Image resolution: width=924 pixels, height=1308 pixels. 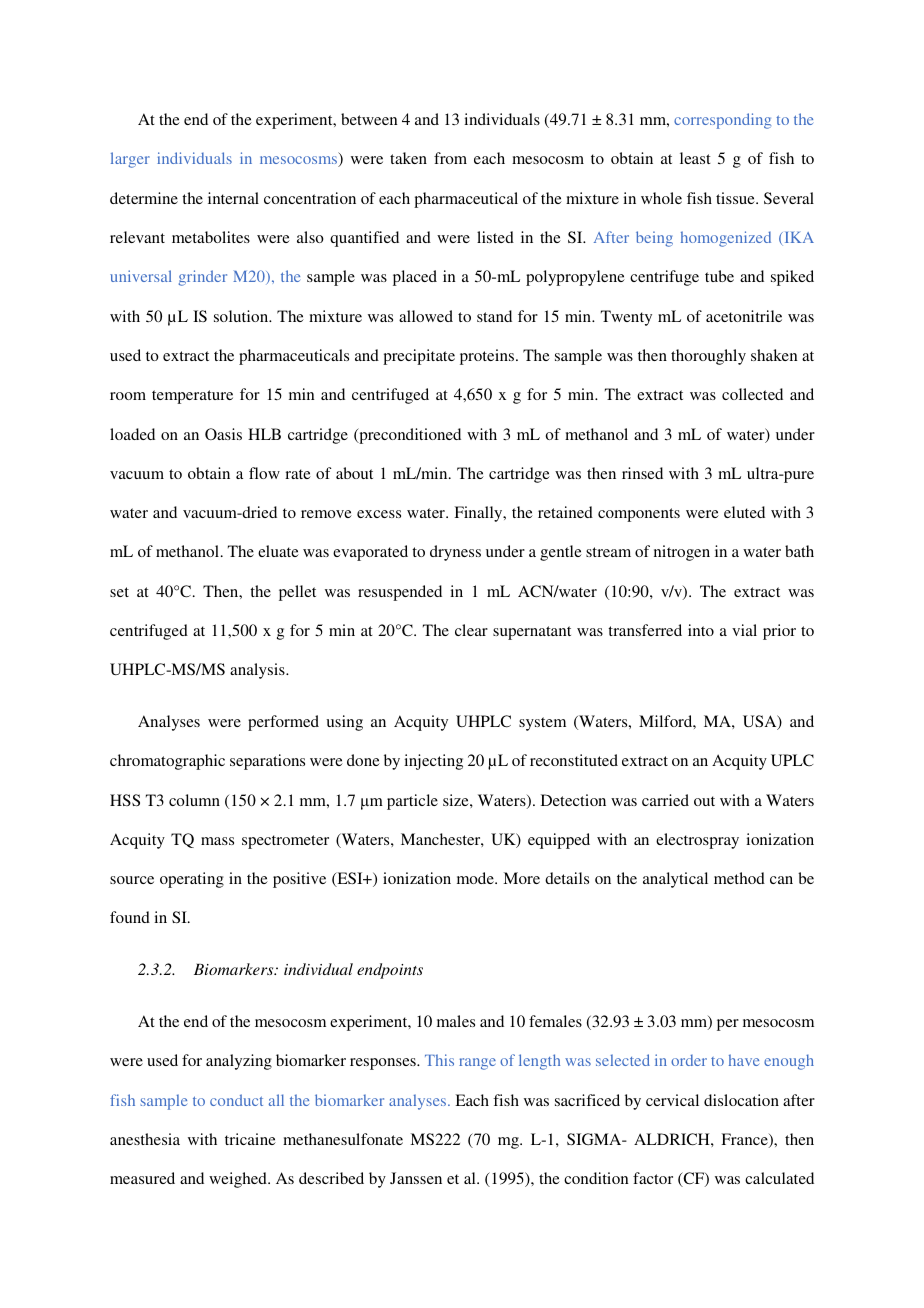 I want to click on from, so click(x=450, y=158).
